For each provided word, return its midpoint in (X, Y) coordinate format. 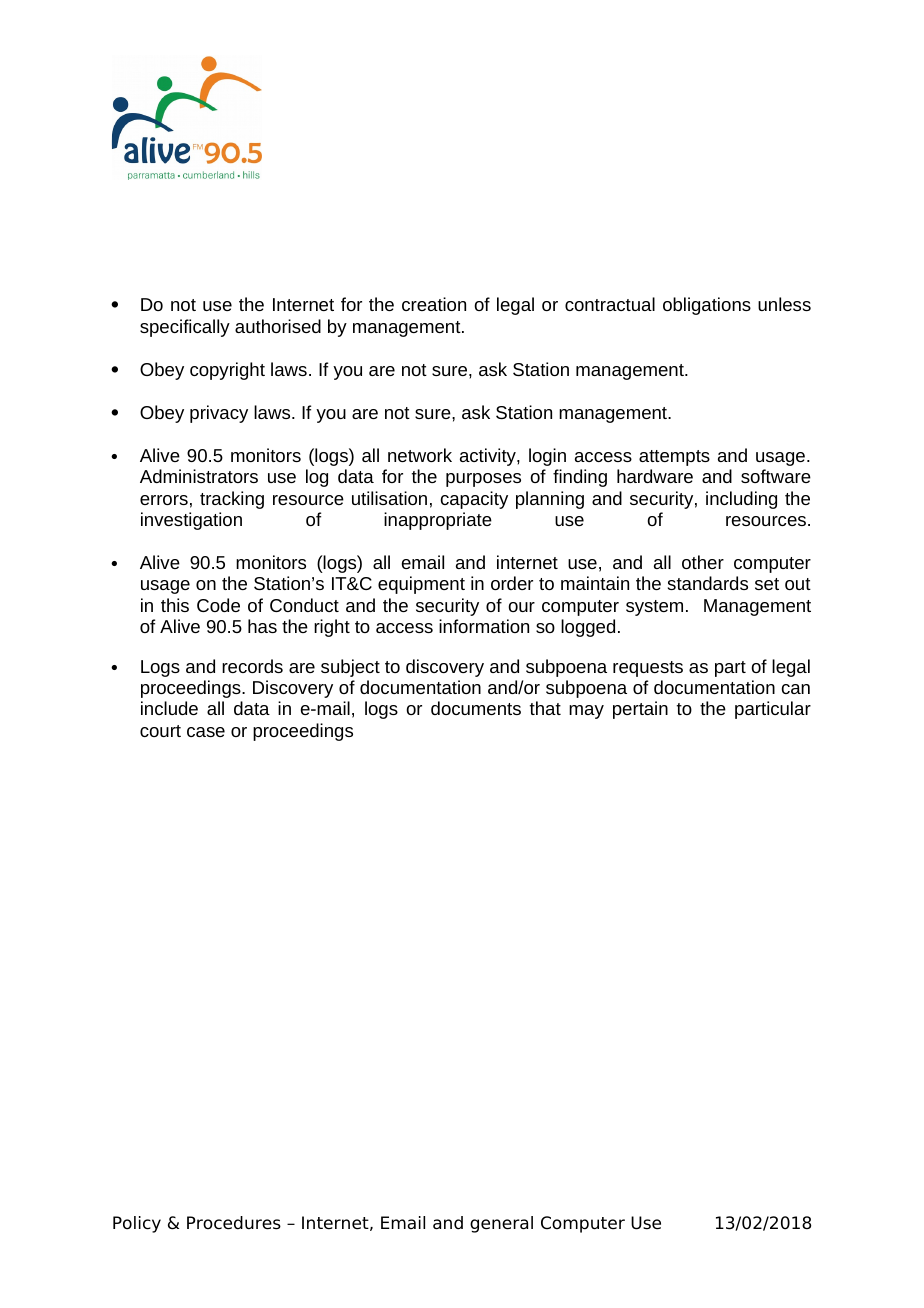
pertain (640, 710)
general (501, 1224)
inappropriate (438, 521)
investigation (191, 521)
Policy (137, 1224)
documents (476, 708)
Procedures (234, 1223)
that (545, 708)
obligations (707, 306)
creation (434, 304)
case (206, 732)
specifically (185, 328)
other (703, 562)
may (586, 712)
